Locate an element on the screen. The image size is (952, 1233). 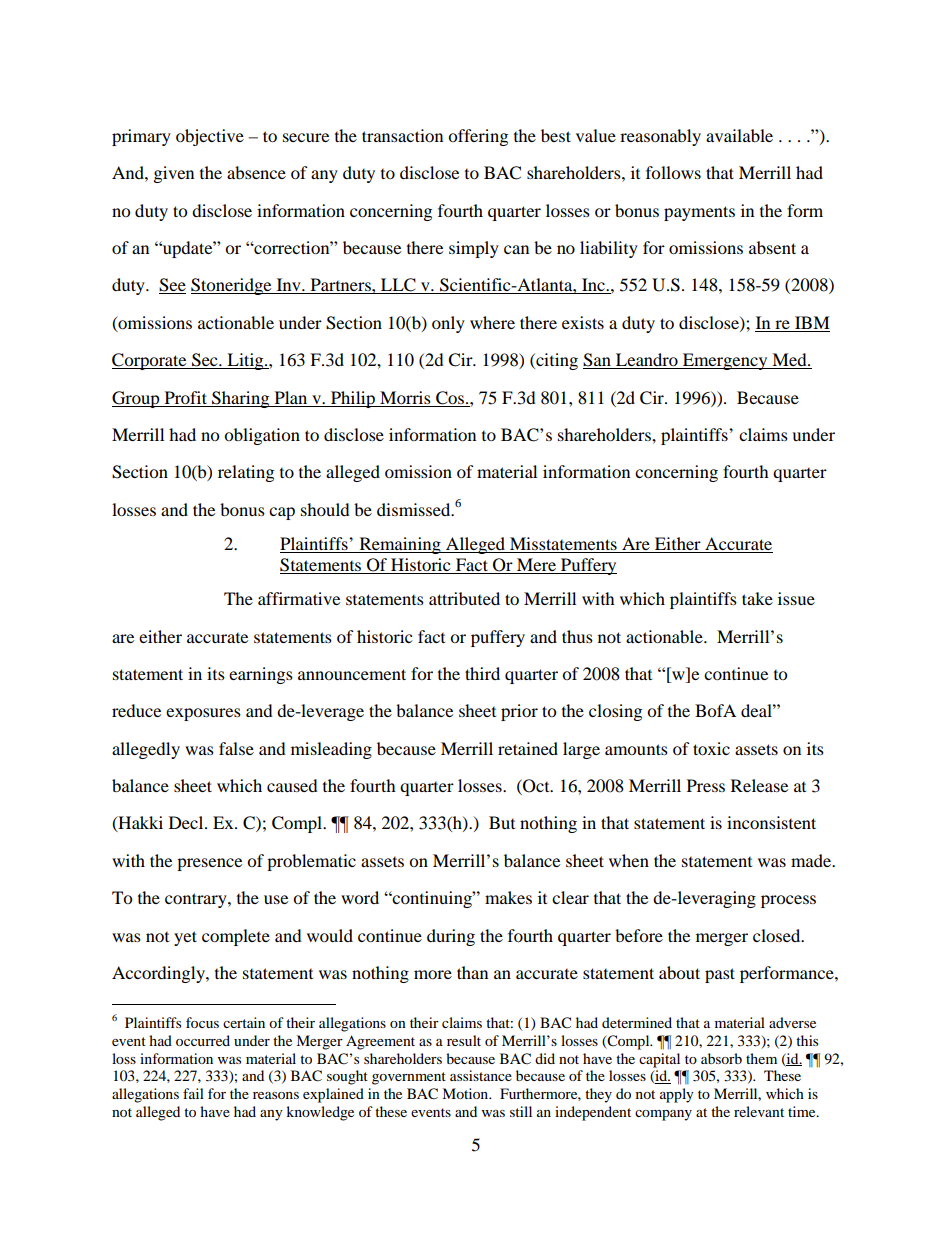
take is located at coordinates (757, 598).
